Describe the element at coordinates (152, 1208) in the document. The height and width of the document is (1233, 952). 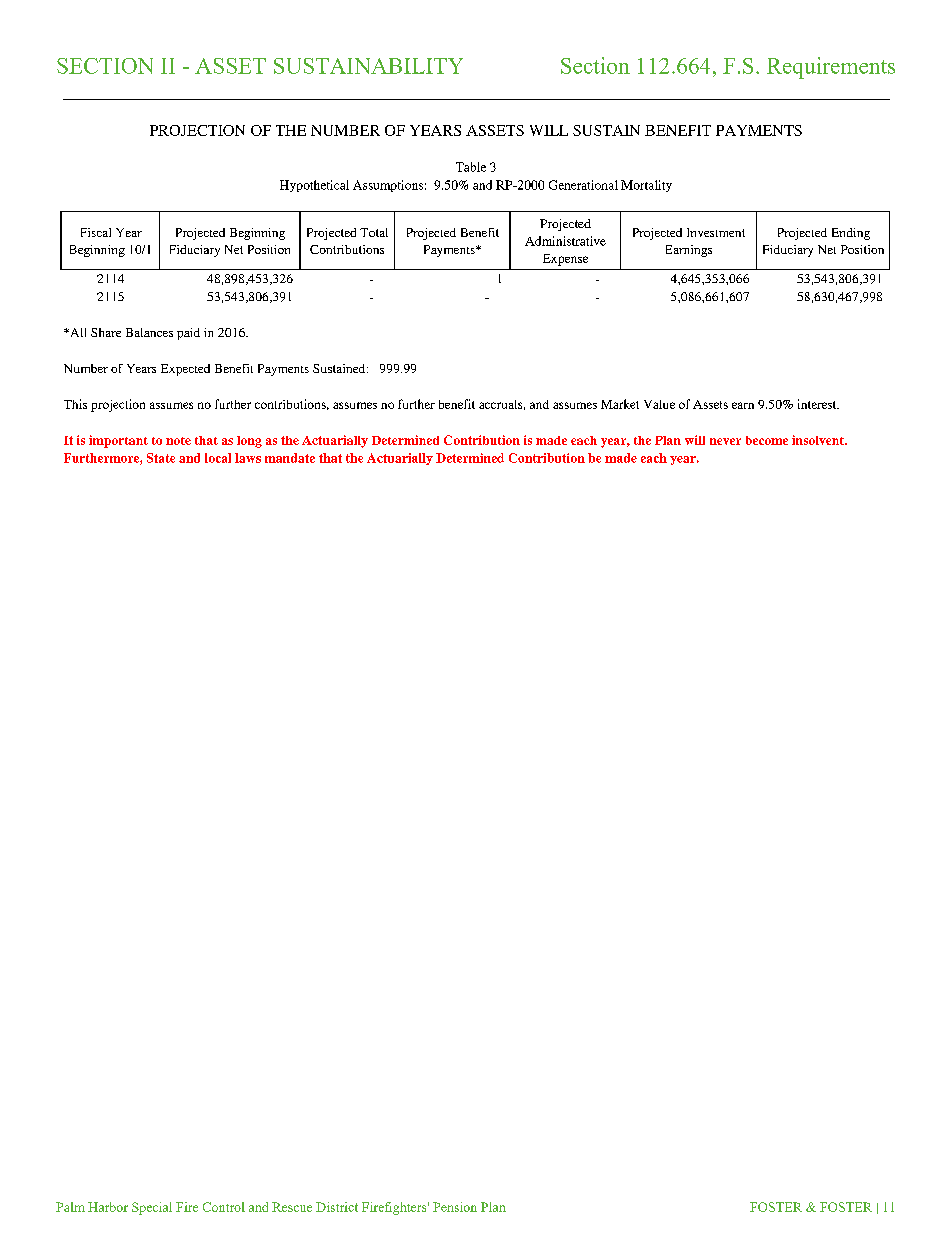
I see `Special` at that location.
